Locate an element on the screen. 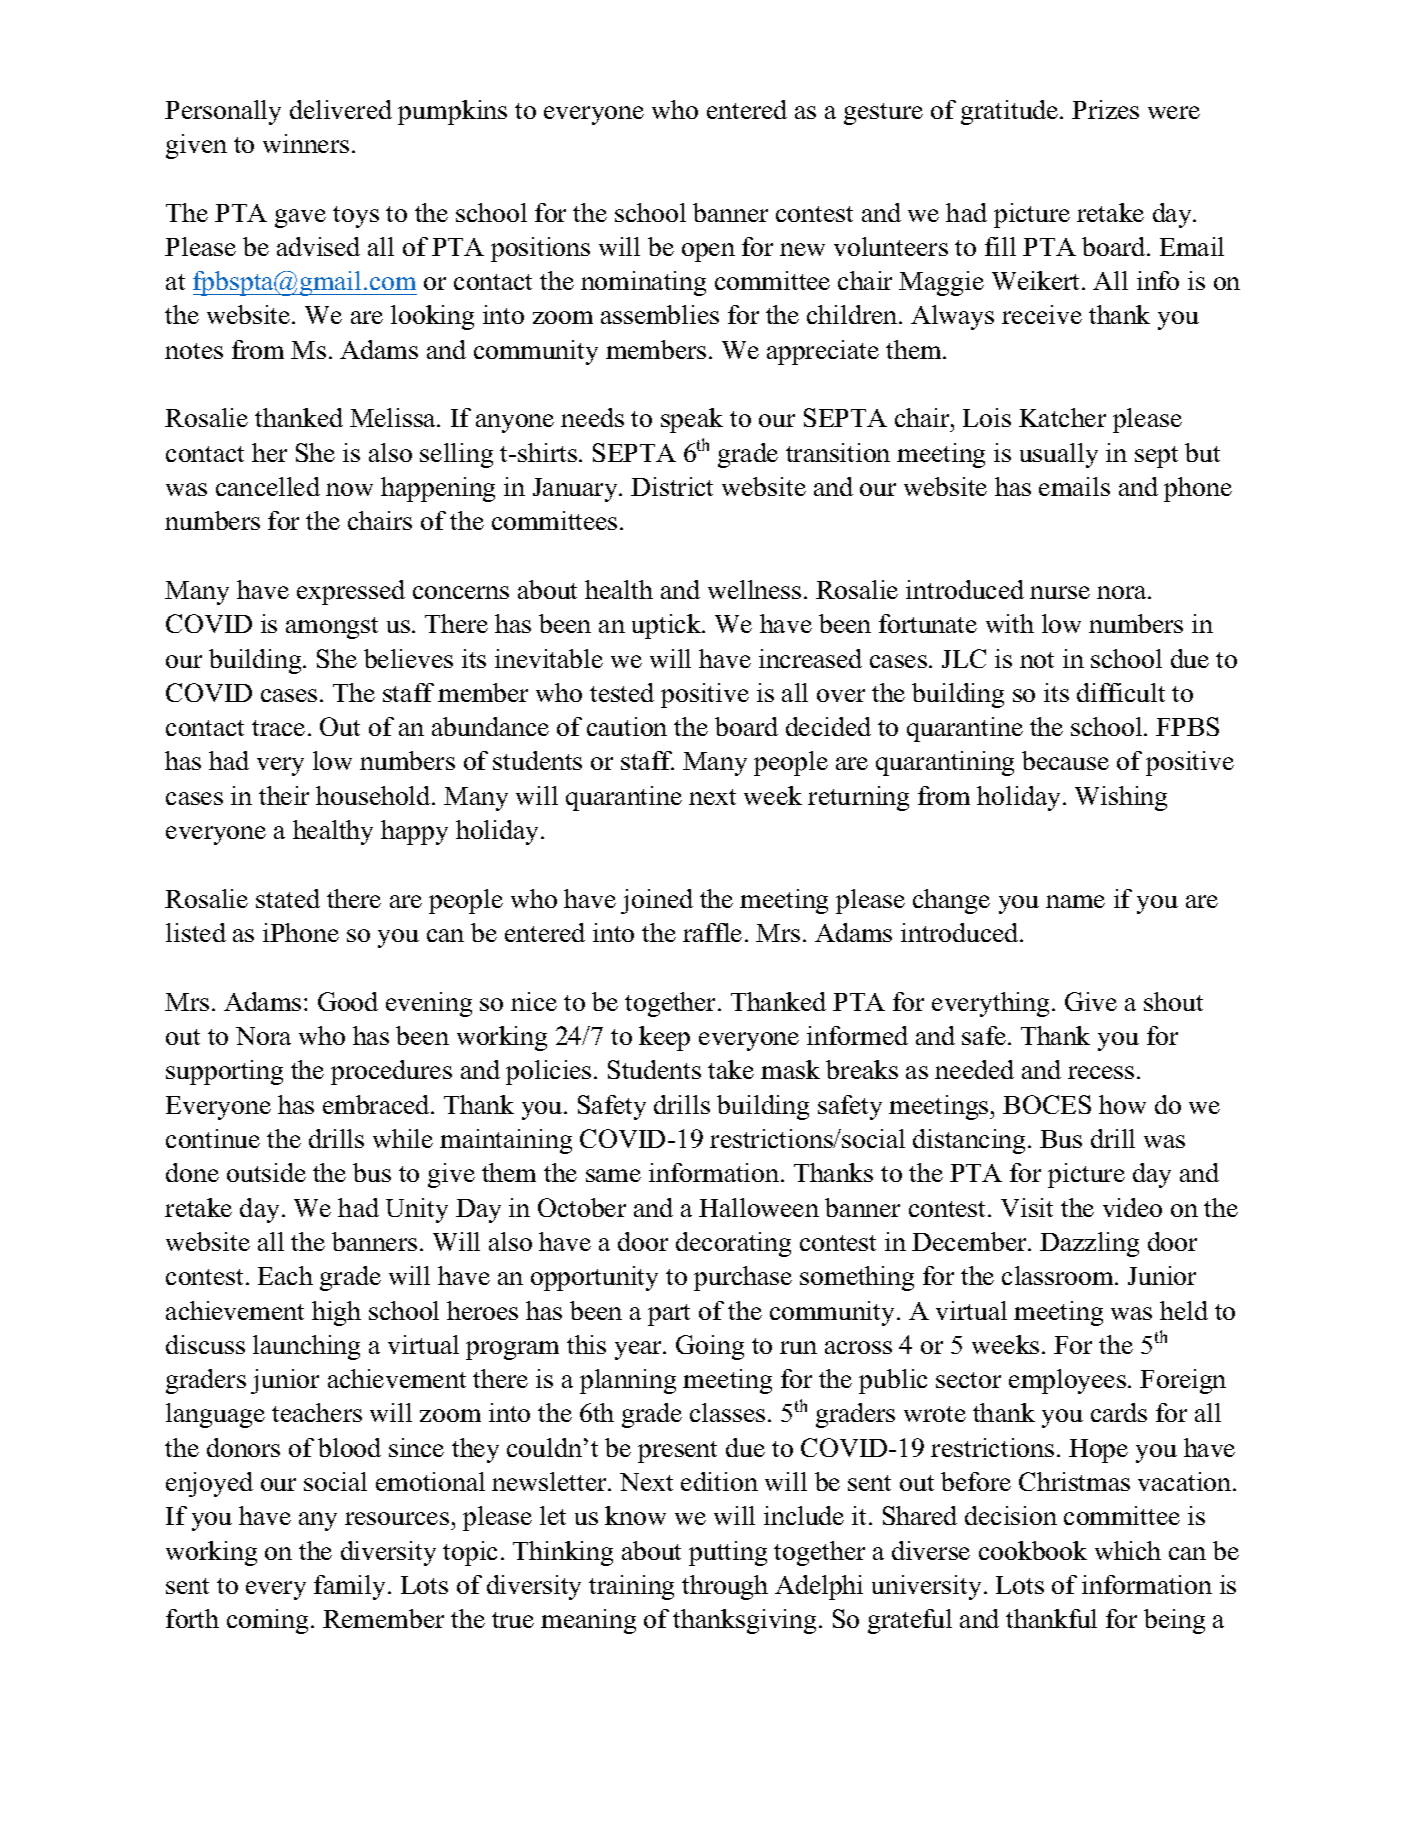 This screenshot has width=1410, height=1825. District is located at coordinates (672, 486).
